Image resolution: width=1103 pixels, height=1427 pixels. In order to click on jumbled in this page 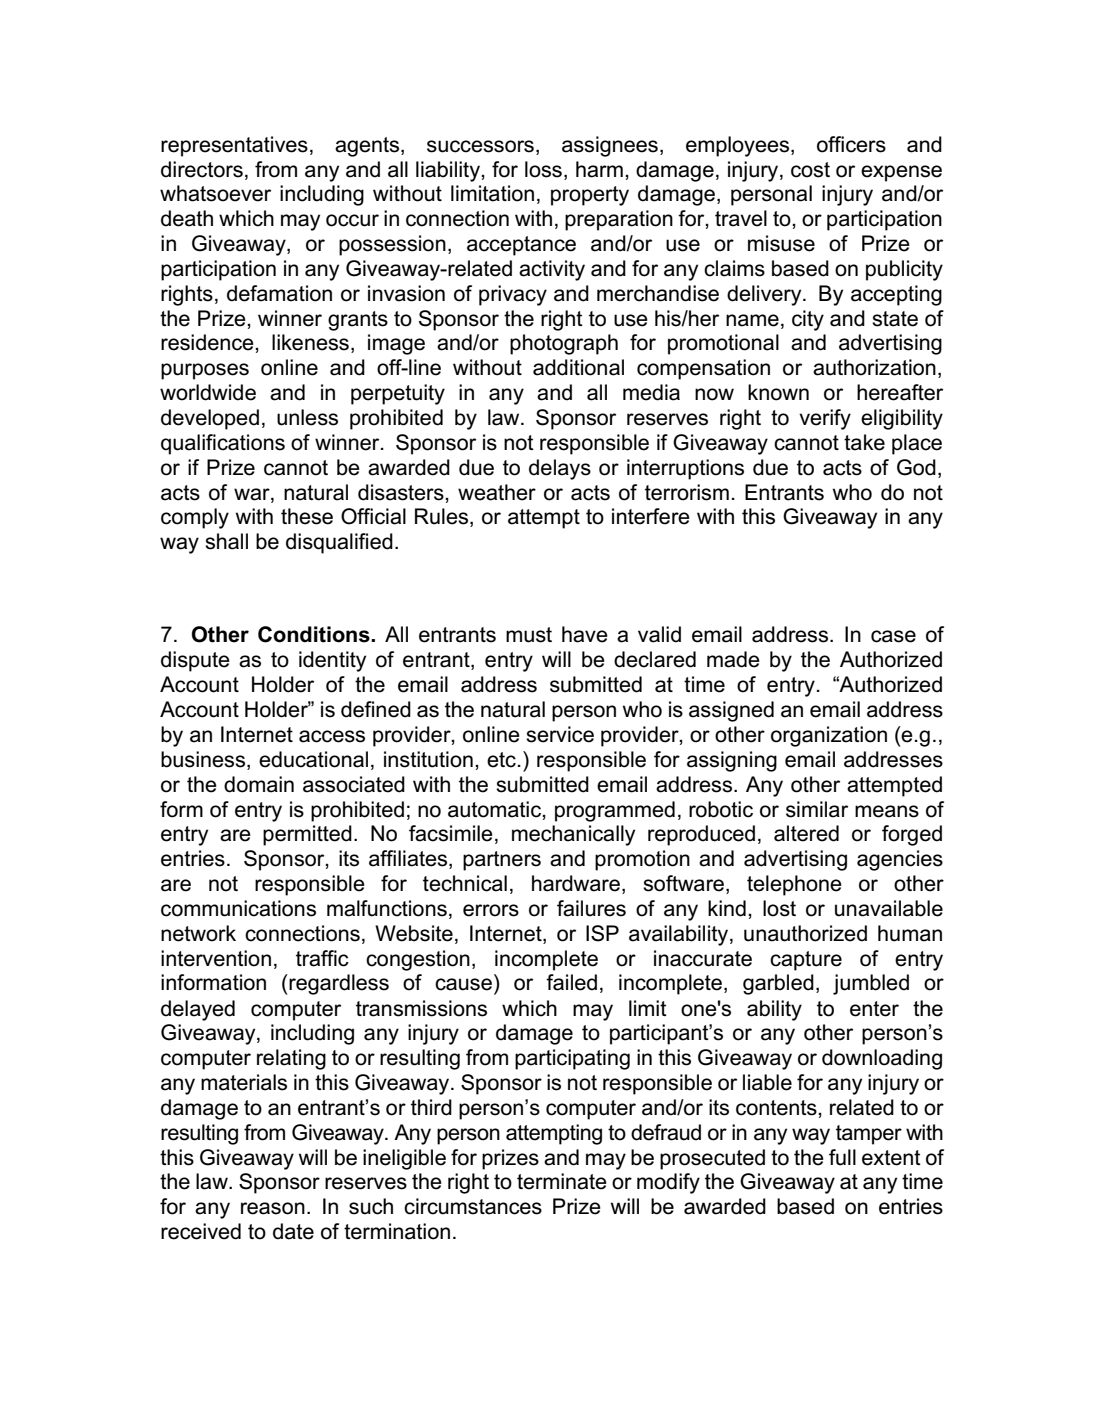, I will do `click(871, 984)`.
